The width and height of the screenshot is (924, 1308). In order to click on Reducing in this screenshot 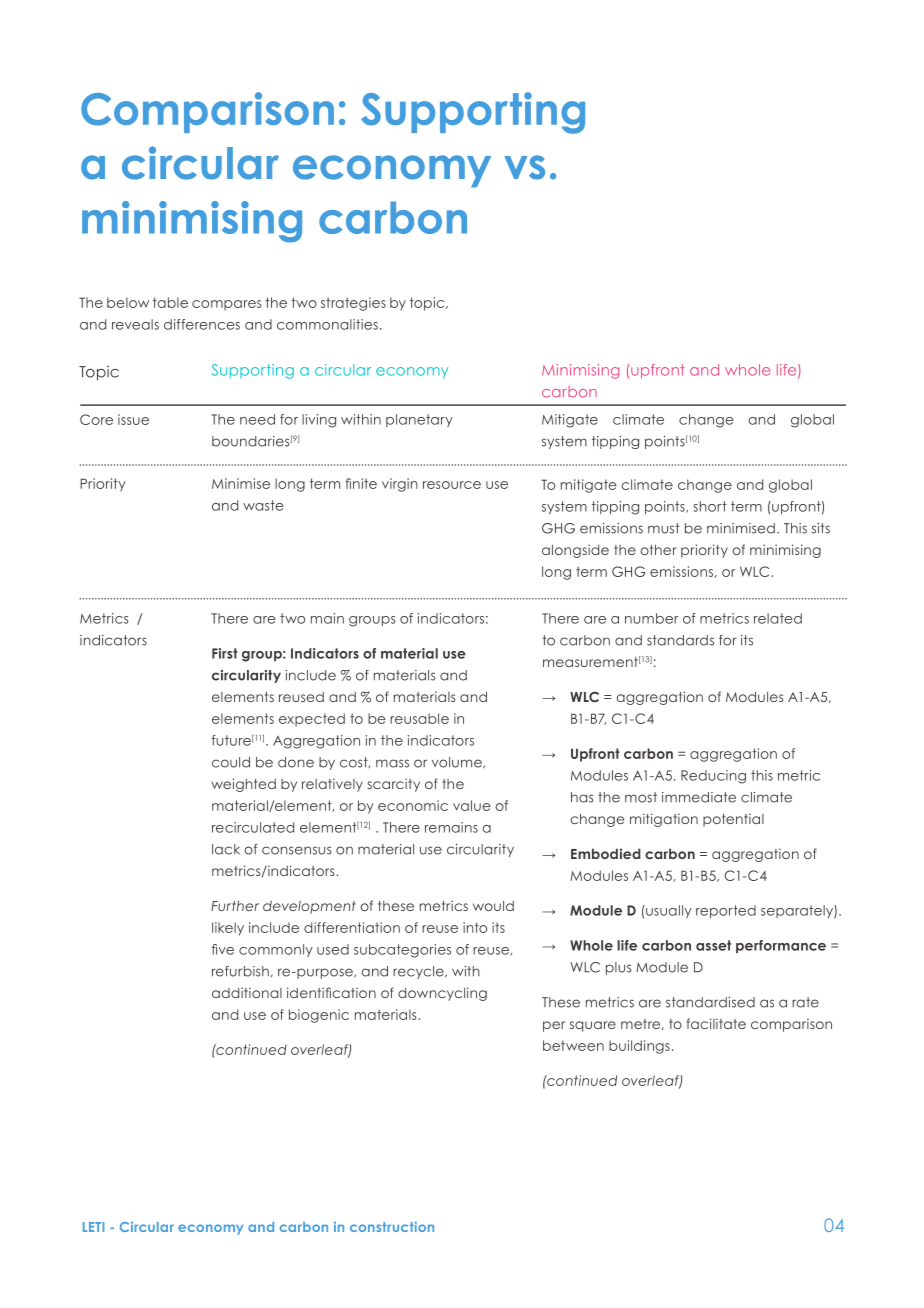, I will do `click(713, 777)`.
